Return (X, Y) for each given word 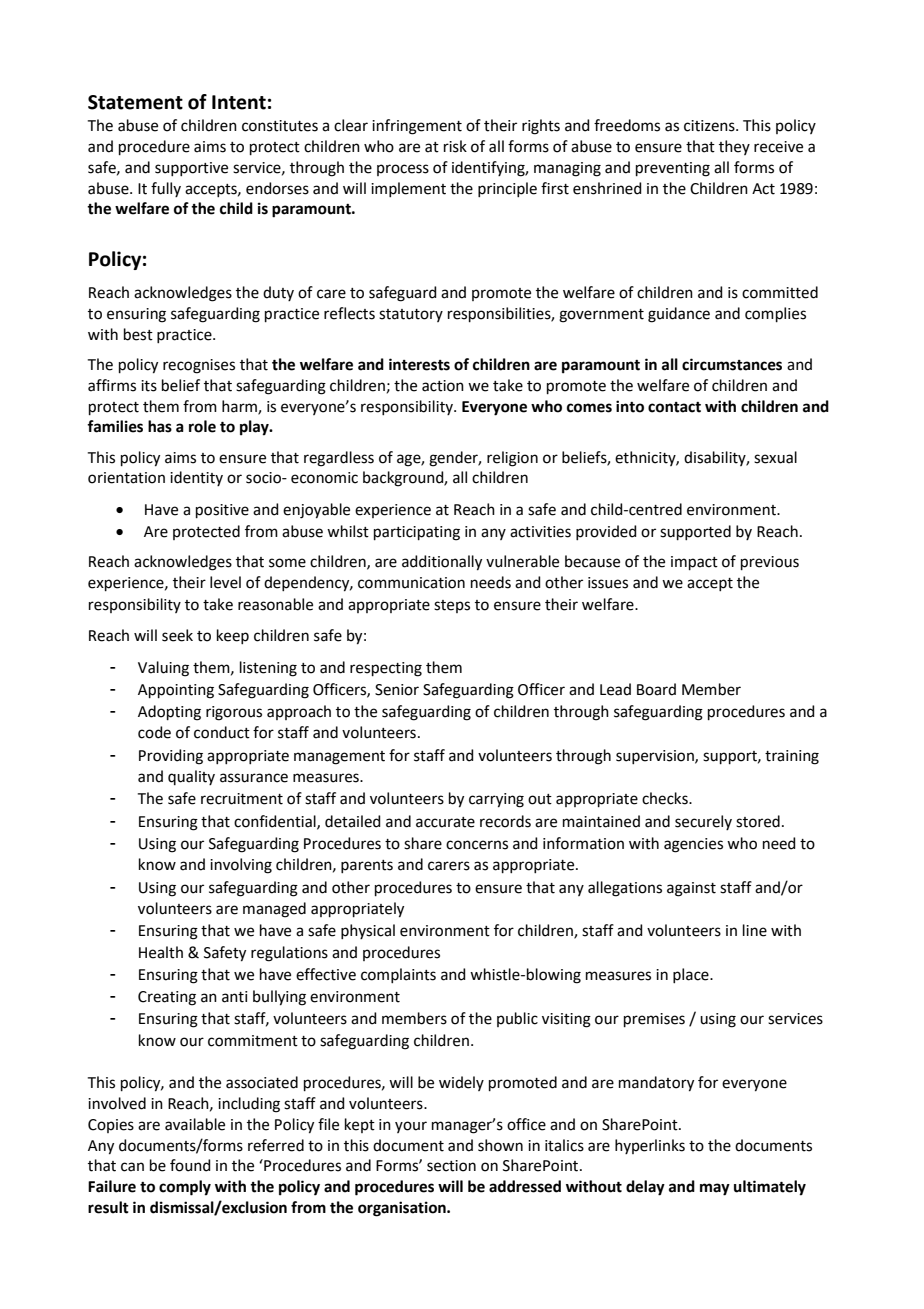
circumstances (732, 364)
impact (694, 563)
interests (419, 364)
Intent (239, 102)
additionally (442, 563)
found (190, 1165)
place (692, 975)
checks (666, 798)
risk (455, 146)
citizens (710, 126)
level (225, 582)
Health (161, 952)
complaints (398, 975)
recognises (199, 366)
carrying (496, 800)
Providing (171, 757)
